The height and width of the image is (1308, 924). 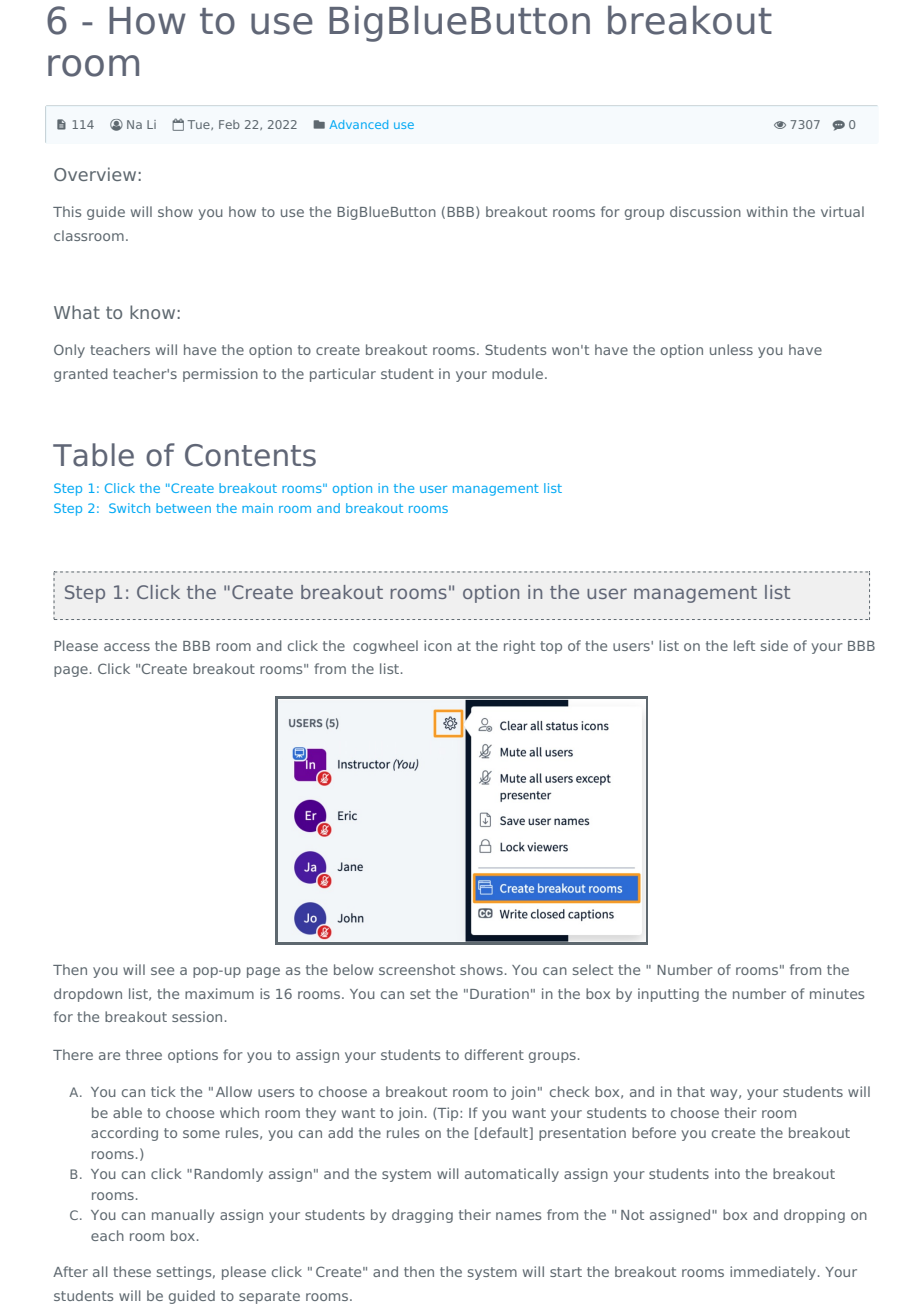 What do you see at coordinates (438, 645) in the image?
I see `icon` at bounding box center [438, 645].
